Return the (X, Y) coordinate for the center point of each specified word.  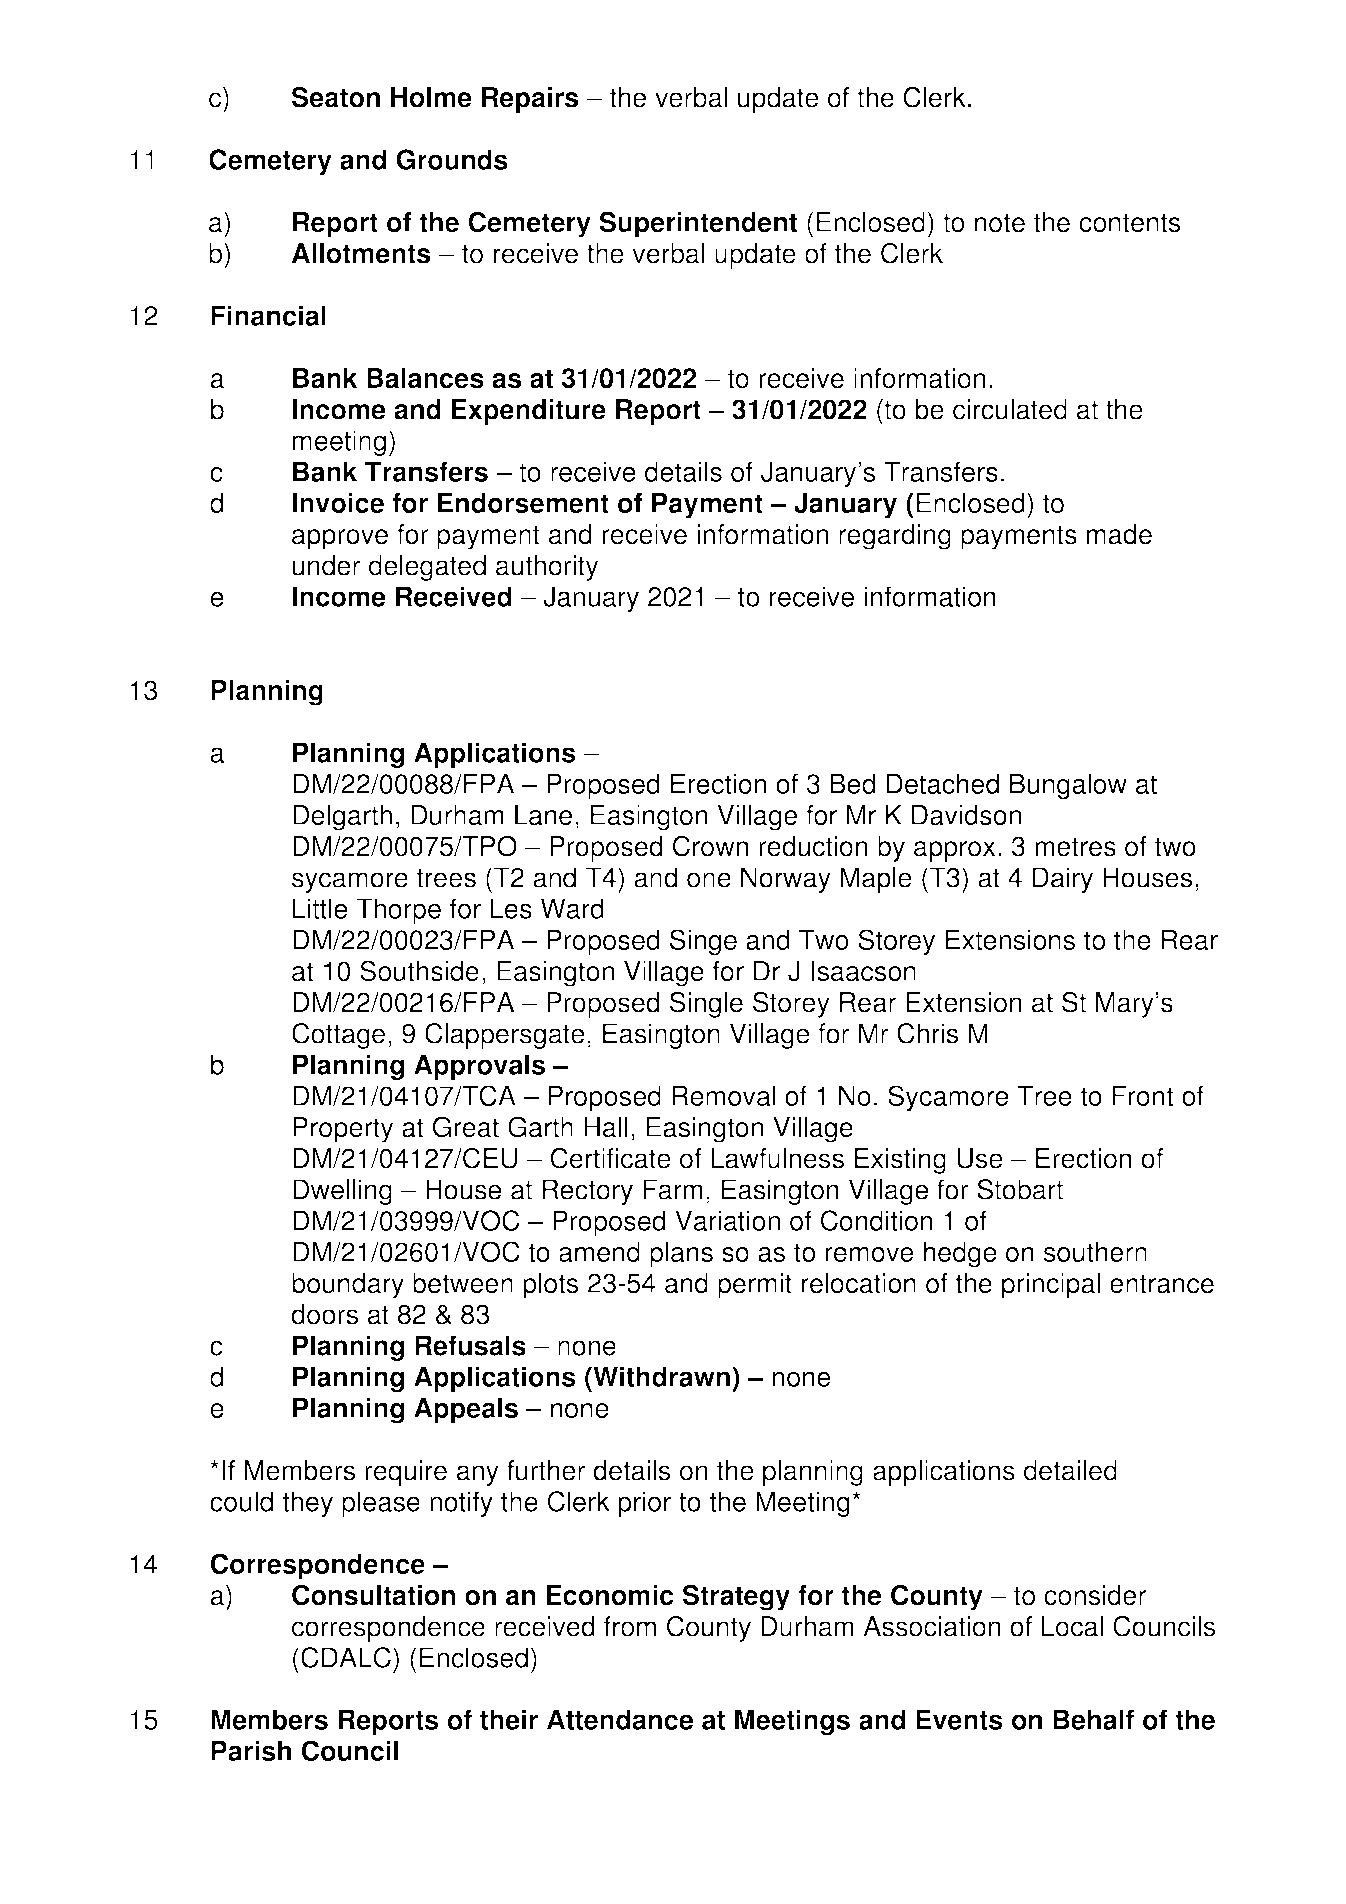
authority (547, 568)
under (327, 565)
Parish (251, 1751)
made (1119, 534)
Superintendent (698, 224)
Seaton (336, 97)
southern (1095, 1251)
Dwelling (342, 1192)
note (1000, 223)
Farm (673, 1189)
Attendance (620, 1719)
